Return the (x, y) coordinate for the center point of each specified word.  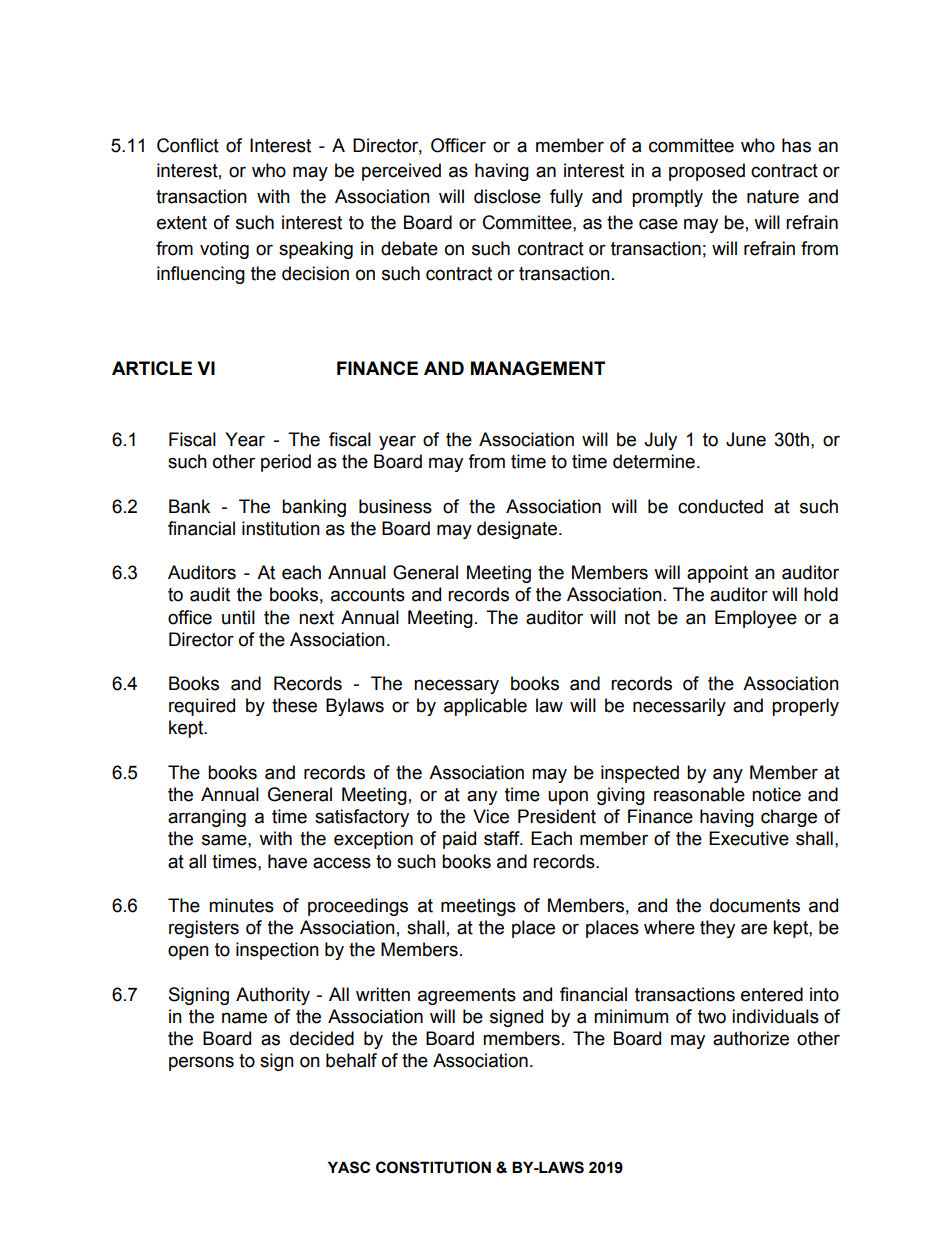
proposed (707, 172)
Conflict (188, 145)
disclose (507, 196)
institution (281, 528)
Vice (491, 816)
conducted (720, 506)
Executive (749, 838)
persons (201, 1063)
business (395, 506)
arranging (207, 818)
